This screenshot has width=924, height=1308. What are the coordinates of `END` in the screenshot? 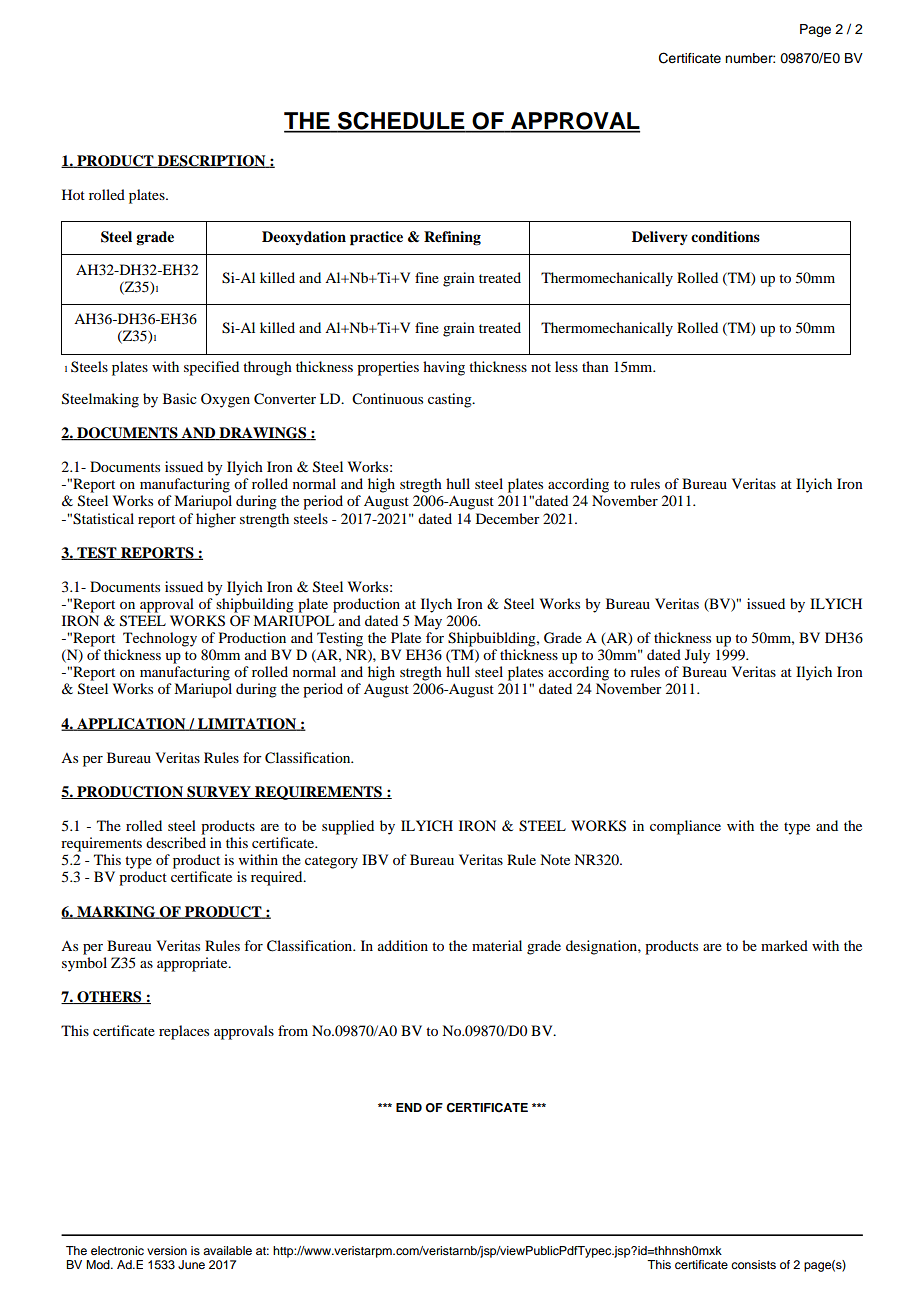 It's located at (409, 1107).
